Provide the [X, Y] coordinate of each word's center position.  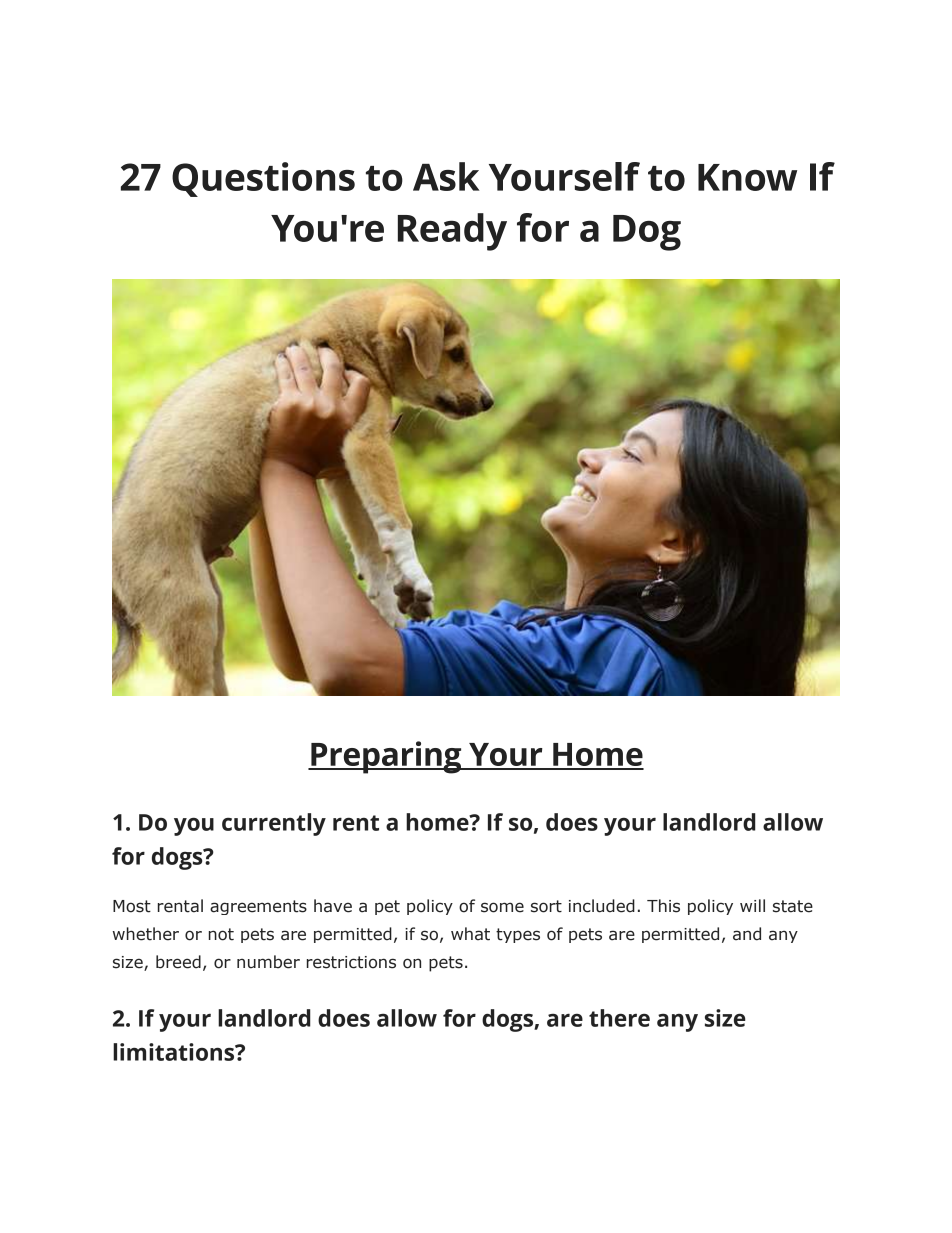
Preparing [386, 757]
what [470, 934]
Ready [452, 232]
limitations [175, 1052]
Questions [263, 179]
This [663, 906]
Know [747, 177]
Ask [446, 176]
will [752, 905]
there [619, 1018]
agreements [258, 907]
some [502, 907]
